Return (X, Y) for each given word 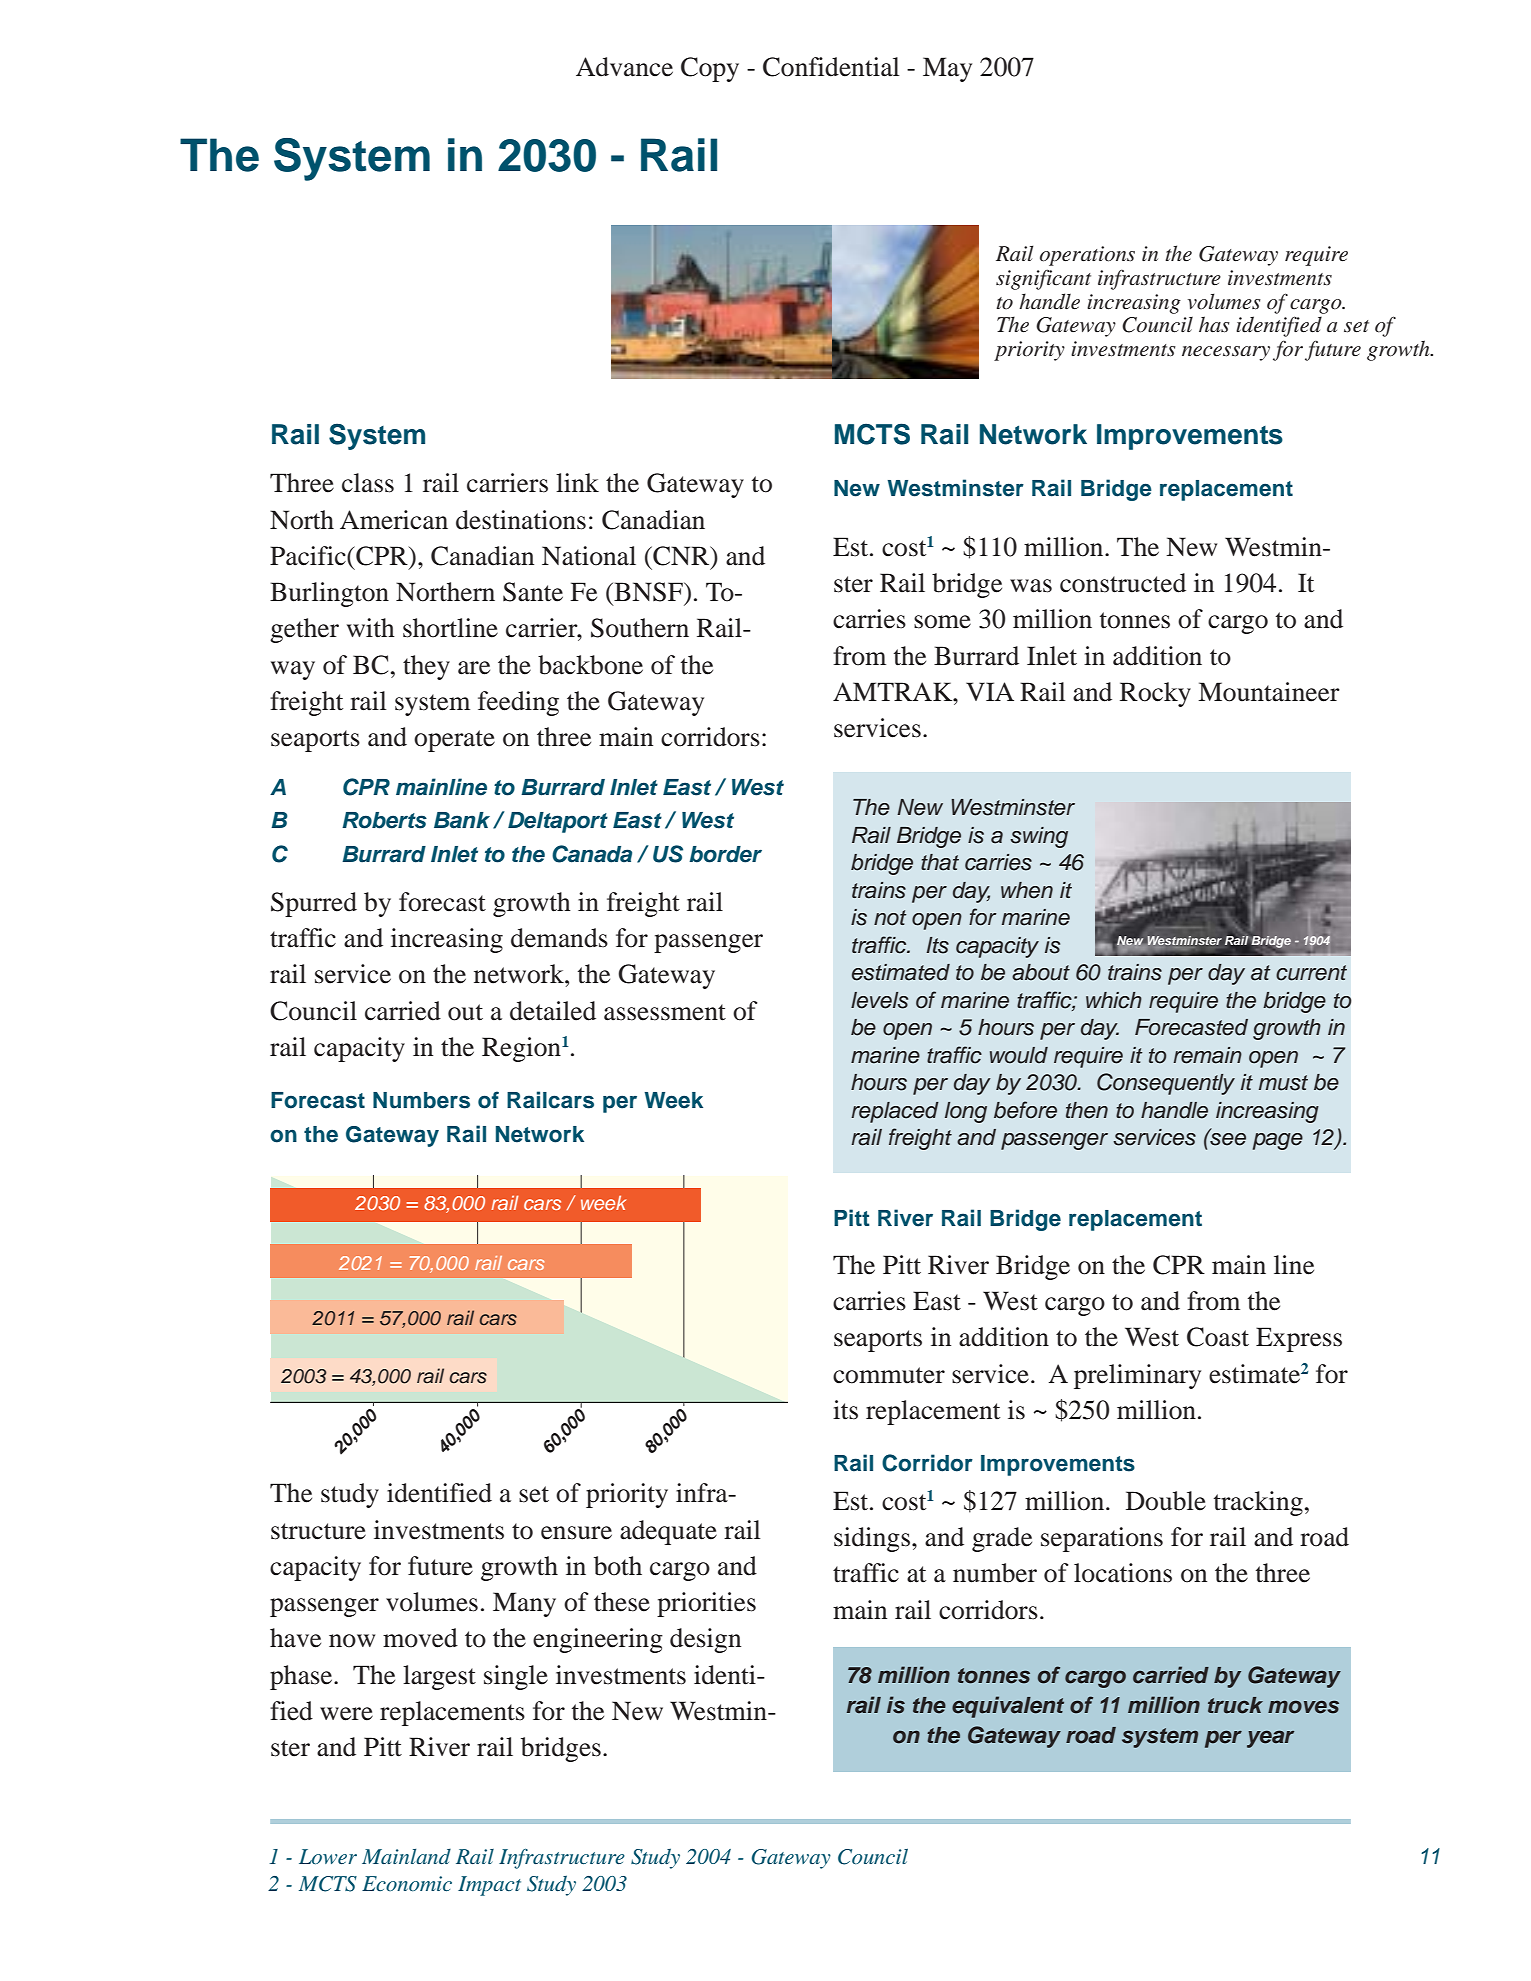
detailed (553, 1011)
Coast (1218, 1337)
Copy (710, 69)
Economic (407, 1883)
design (705, 1640)
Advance (624, 67)
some (942, 622)
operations (1087, 256)
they (426, 667)
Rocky (1155, 694)
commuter (889, 1375)
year (1270, 1739)
